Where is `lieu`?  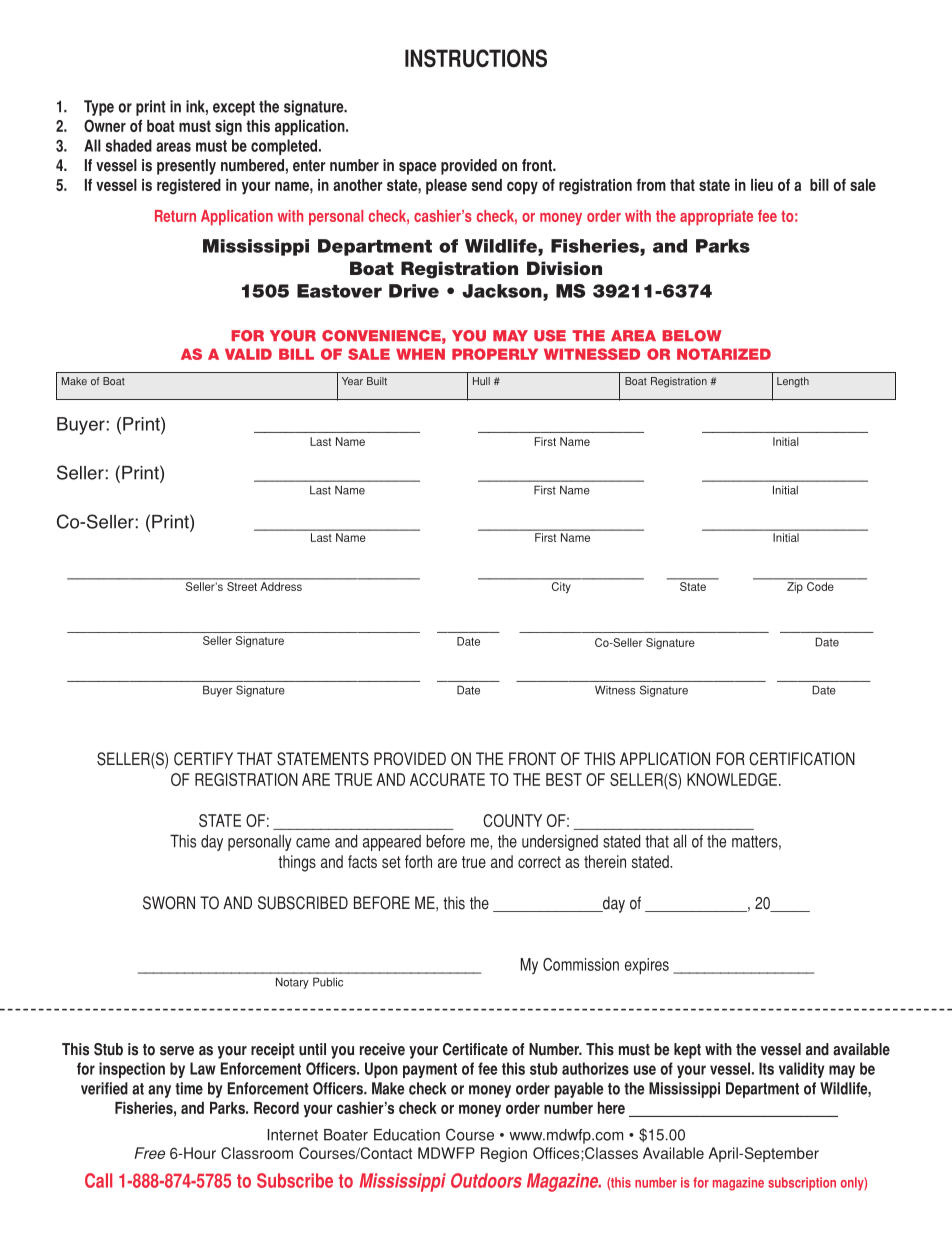 lieu is located at coordinates (762, 185).
